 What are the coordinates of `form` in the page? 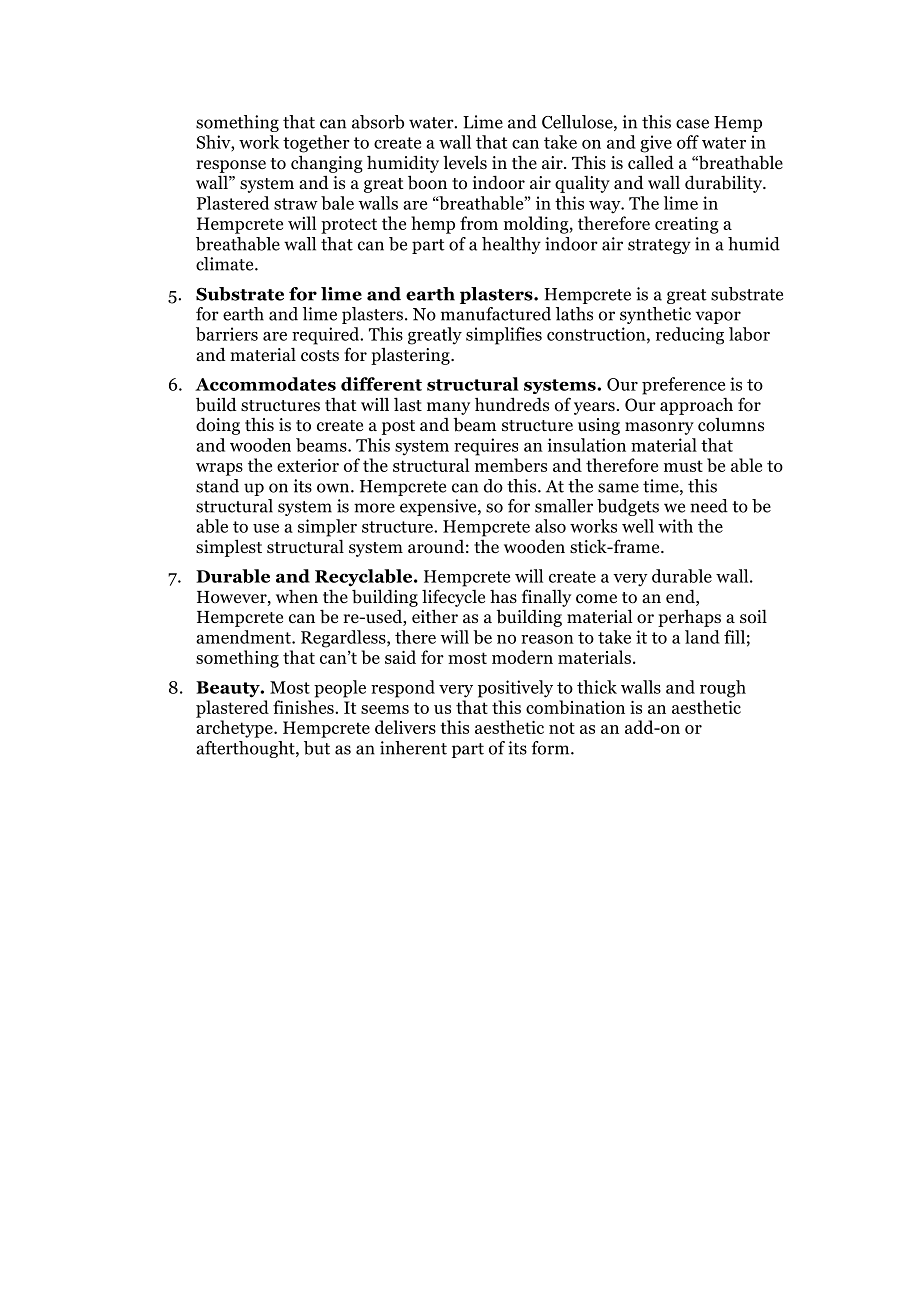 It's located at (551, 748).
